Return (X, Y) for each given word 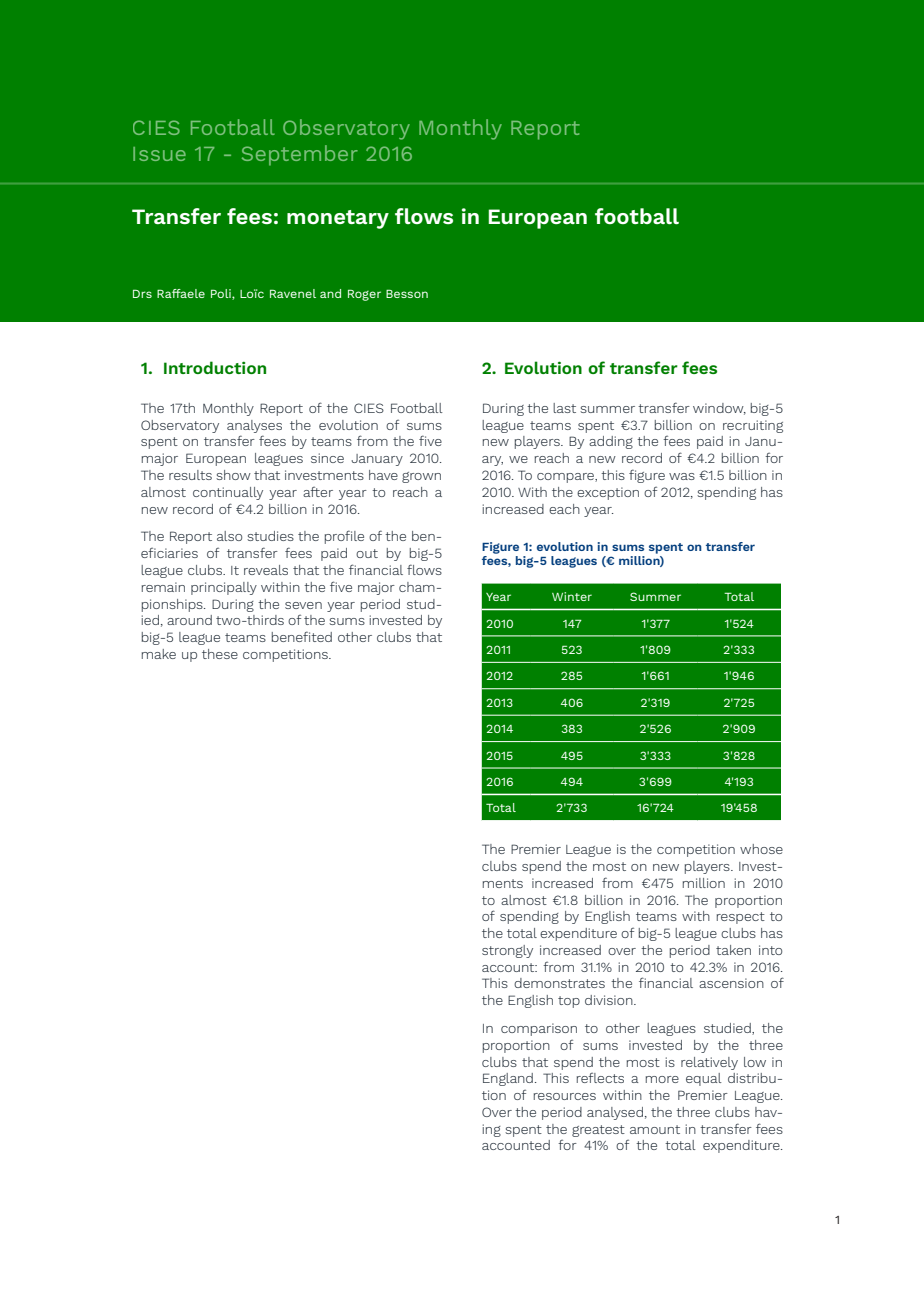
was (682, 476)
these (220, 654)
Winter (572, 596)
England (508, 1079)
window (719, 409)
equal (704, 1079)
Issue (159, 154)
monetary (338, 219)
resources (565, 1096)
